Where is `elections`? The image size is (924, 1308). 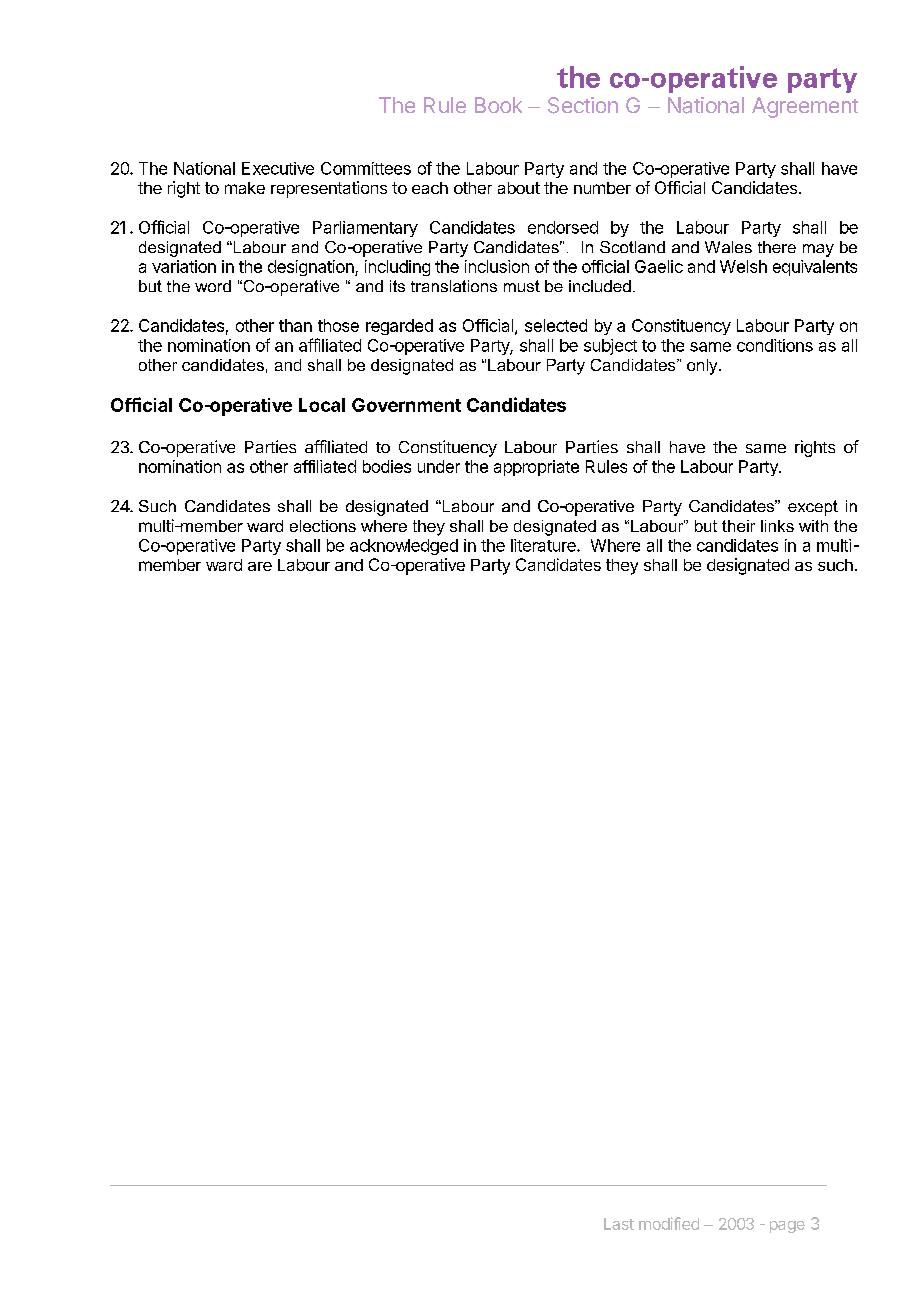 elections is located at coordinates (323, 526).
